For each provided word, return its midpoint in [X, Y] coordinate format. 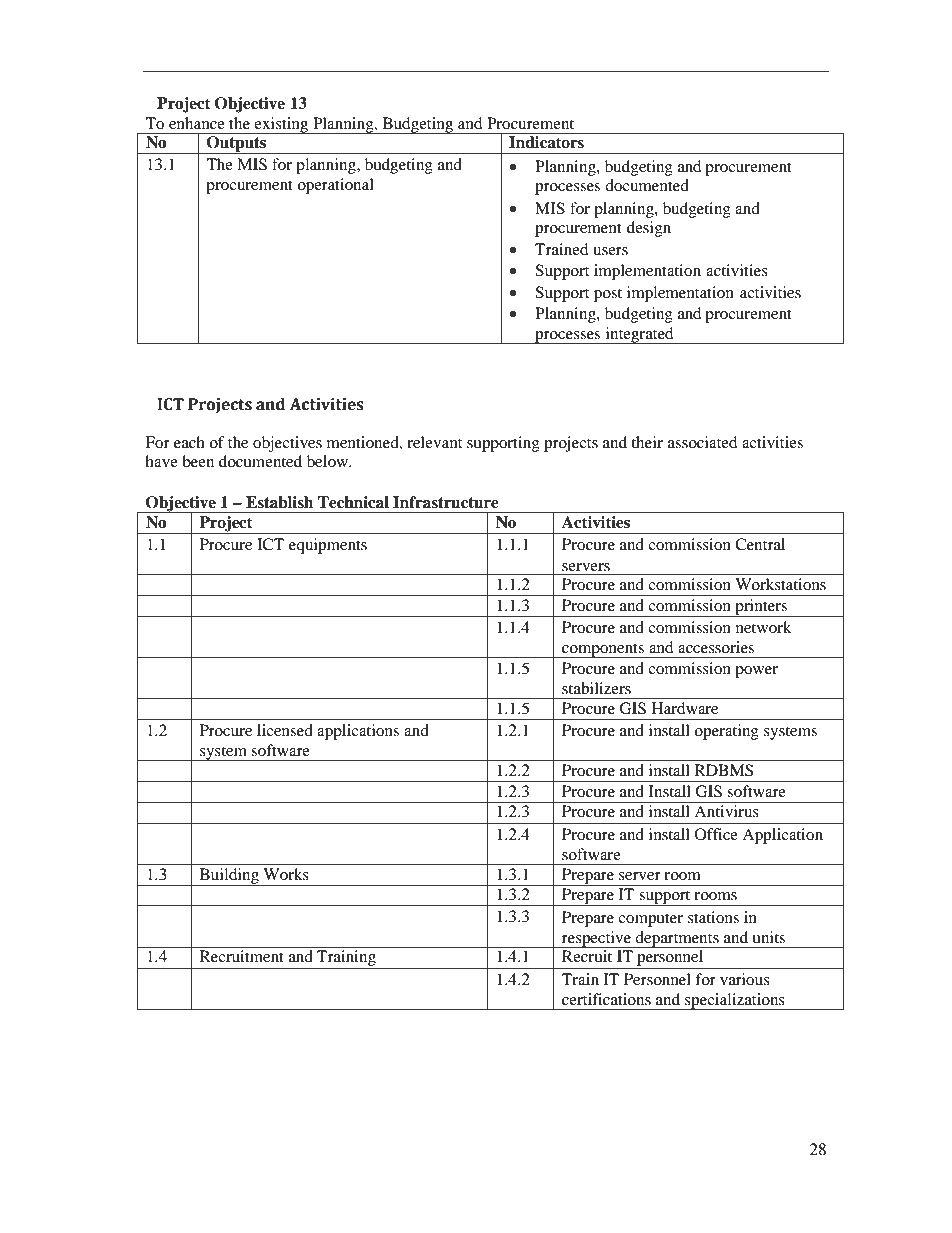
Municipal [440, 64]
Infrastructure [446, 502]
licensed [285, 730]
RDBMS [724, 770]
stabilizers [596, 688]
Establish [279, 502]
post [608, 295]
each [189, 442]
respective [597, 939]
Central [760, 544]
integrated [639, 335]
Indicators [546, 142]
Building [229, 877]
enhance [197, 123]
